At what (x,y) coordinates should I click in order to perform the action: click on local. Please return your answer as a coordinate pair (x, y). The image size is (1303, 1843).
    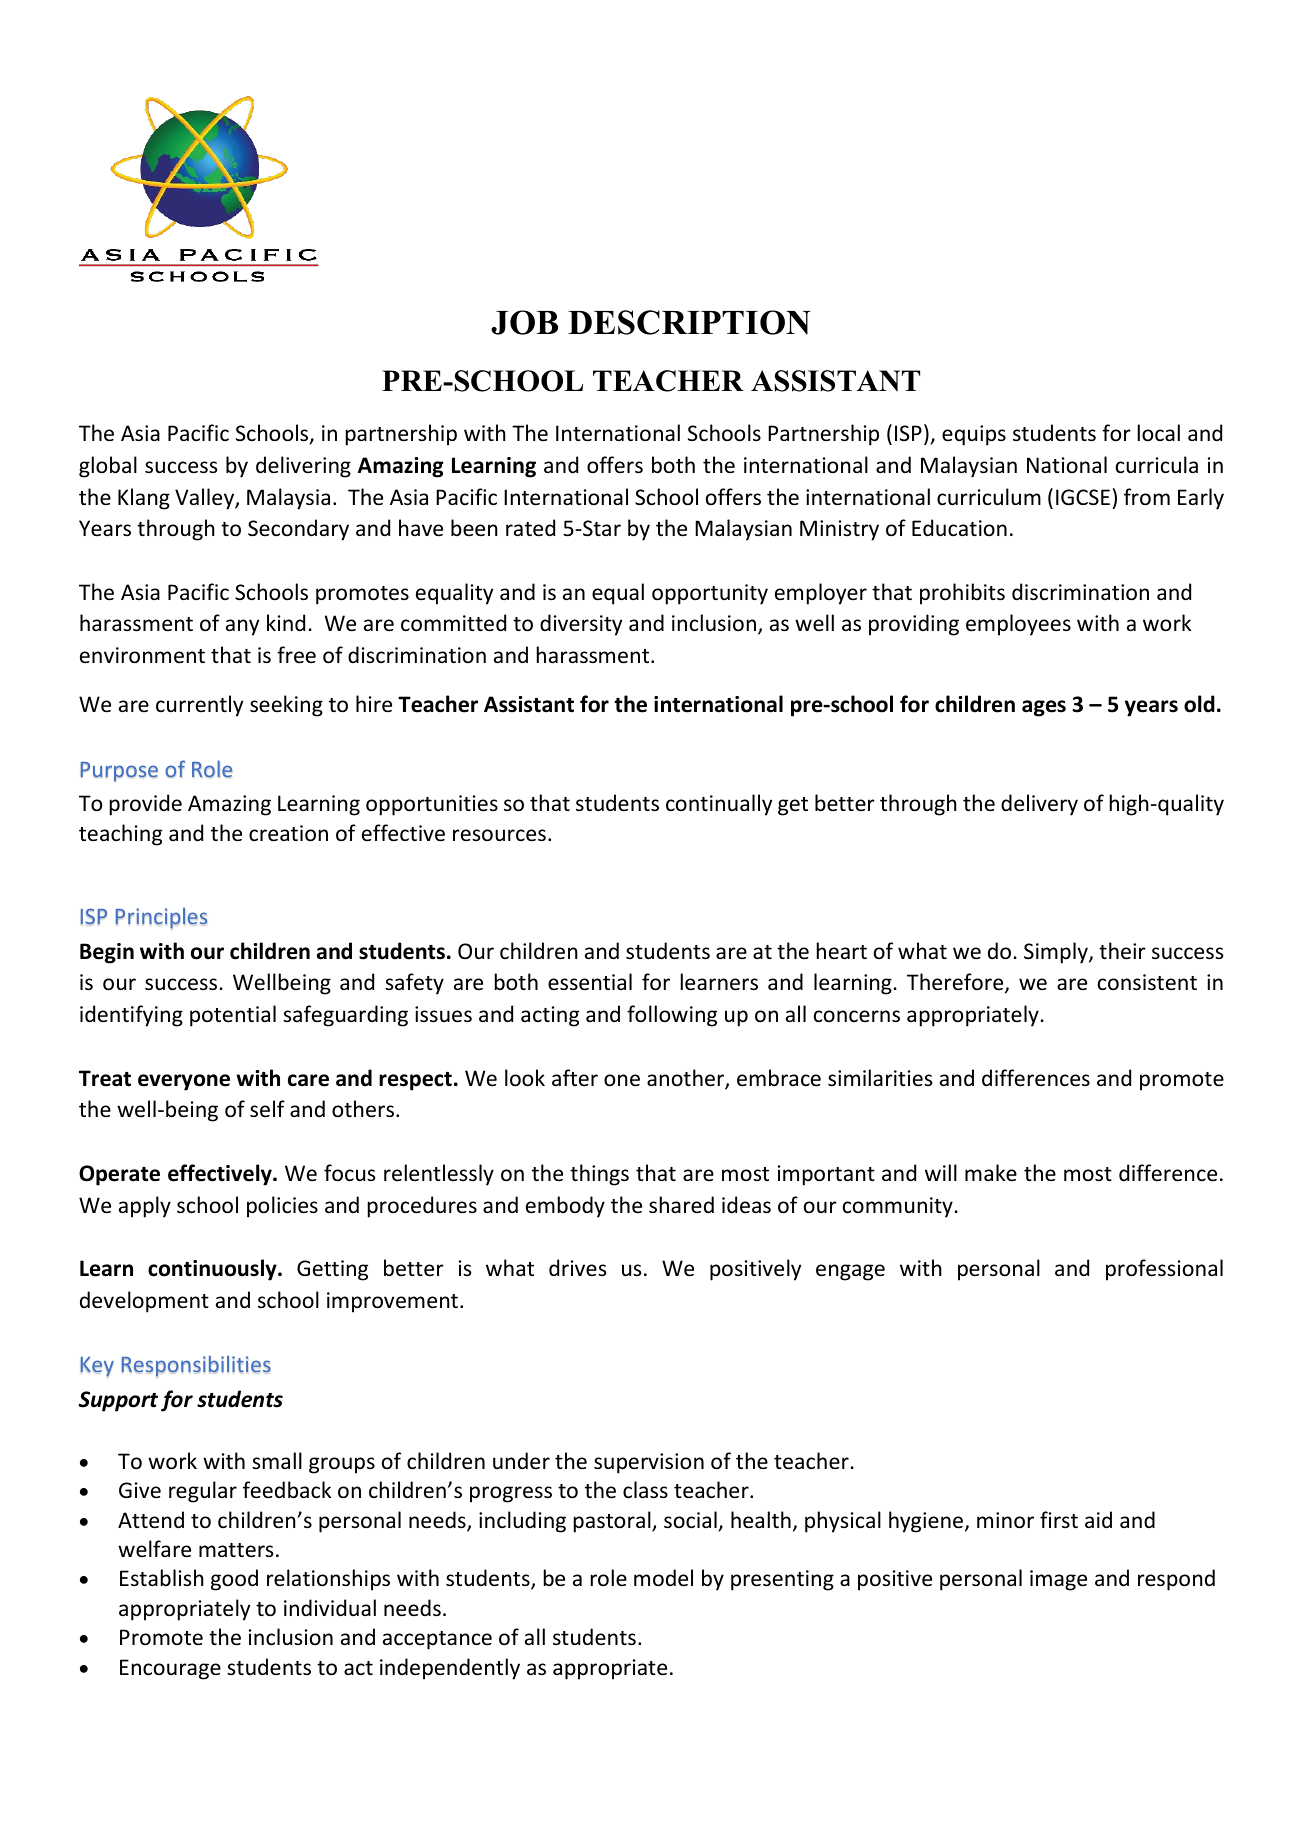
    Looking at the image, I should click on (1159, 433).
